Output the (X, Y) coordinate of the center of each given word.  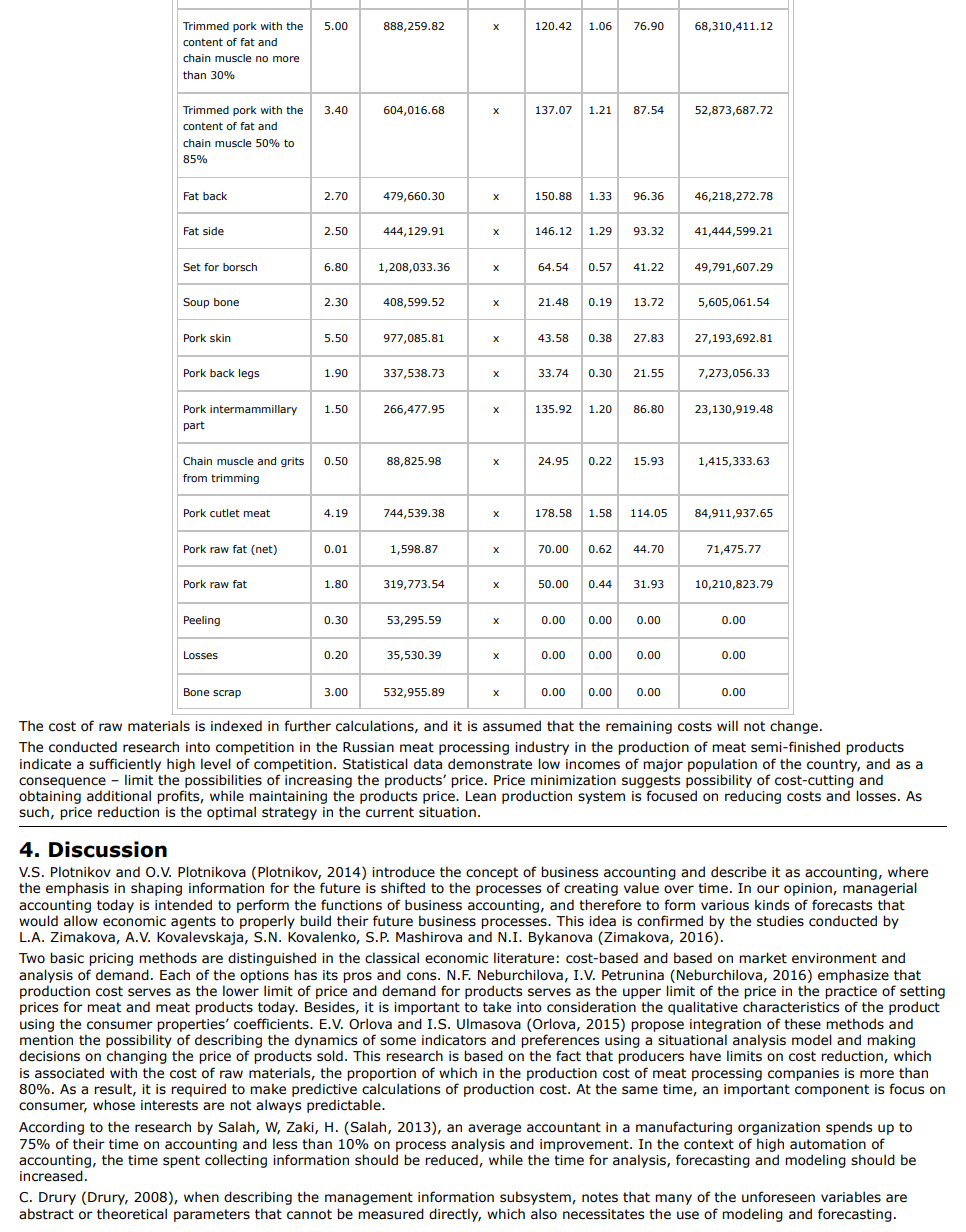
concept (492, 873)
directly (455, 1215)
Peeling (202, 621)
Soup (196, 303)
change (794, 727)
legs (249, 374)
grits (292, 462)
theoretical (132, 1214)
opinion (809, 889)
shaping (156, 889)
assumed (512, 726)
